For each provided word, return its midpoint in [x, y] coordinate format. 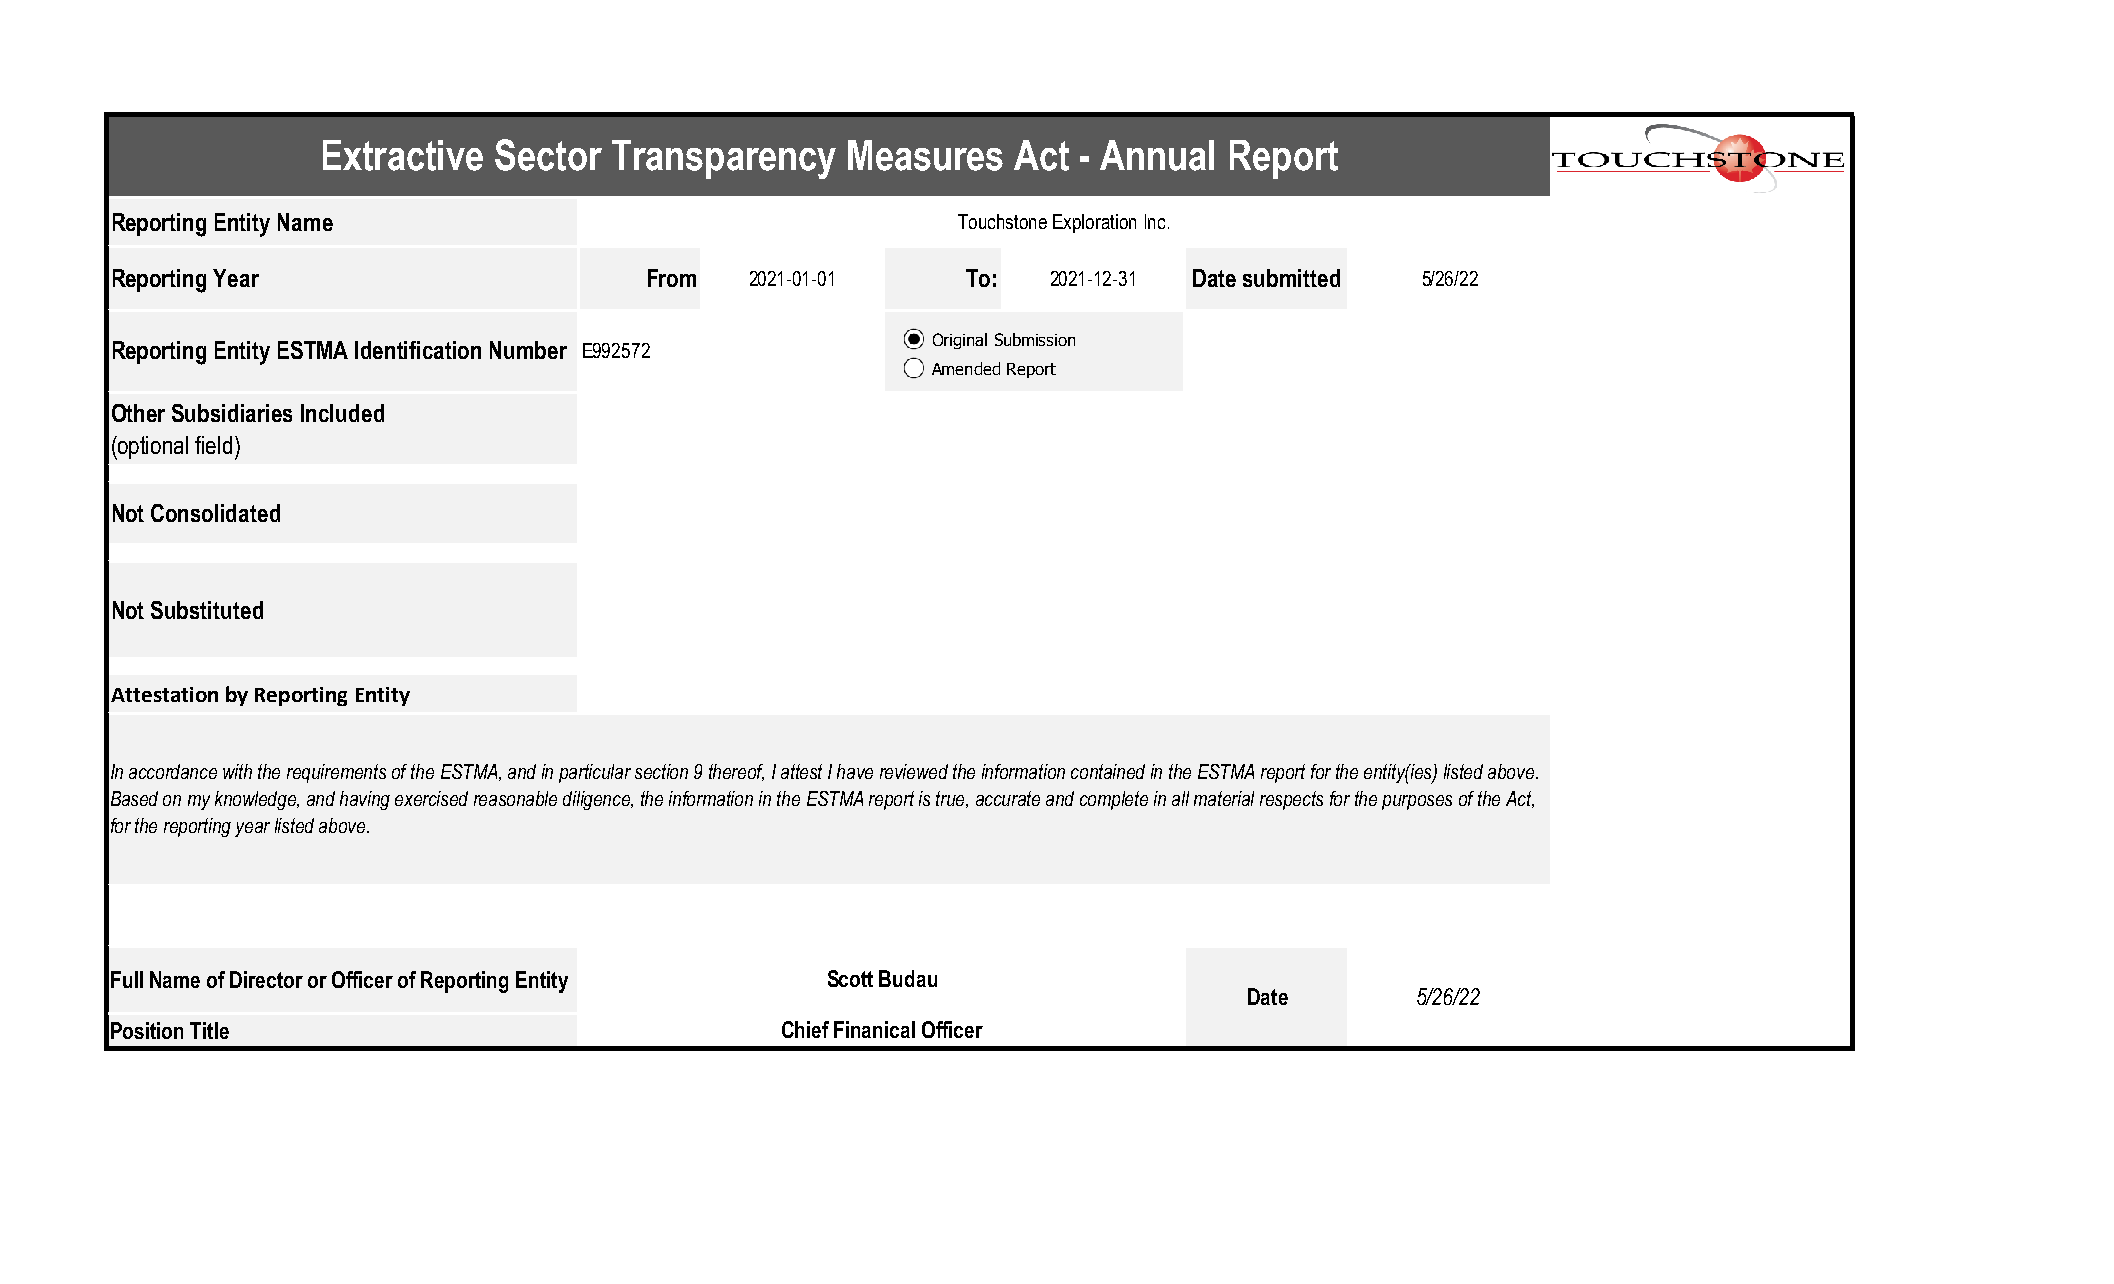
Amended [966, 368]
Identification [418, 350]
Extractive [403, 155]
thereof [736, 772]
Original [960, 341]
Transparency [724, 159]
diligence [598, 800]
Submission [1035, 339]
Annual [1157, 155]
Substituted [207, 610]
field [213, 445]
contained [1108, 771]
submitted [1291, 278]
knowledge [257, 800]
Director [266, 979]
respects [1291, 800]
